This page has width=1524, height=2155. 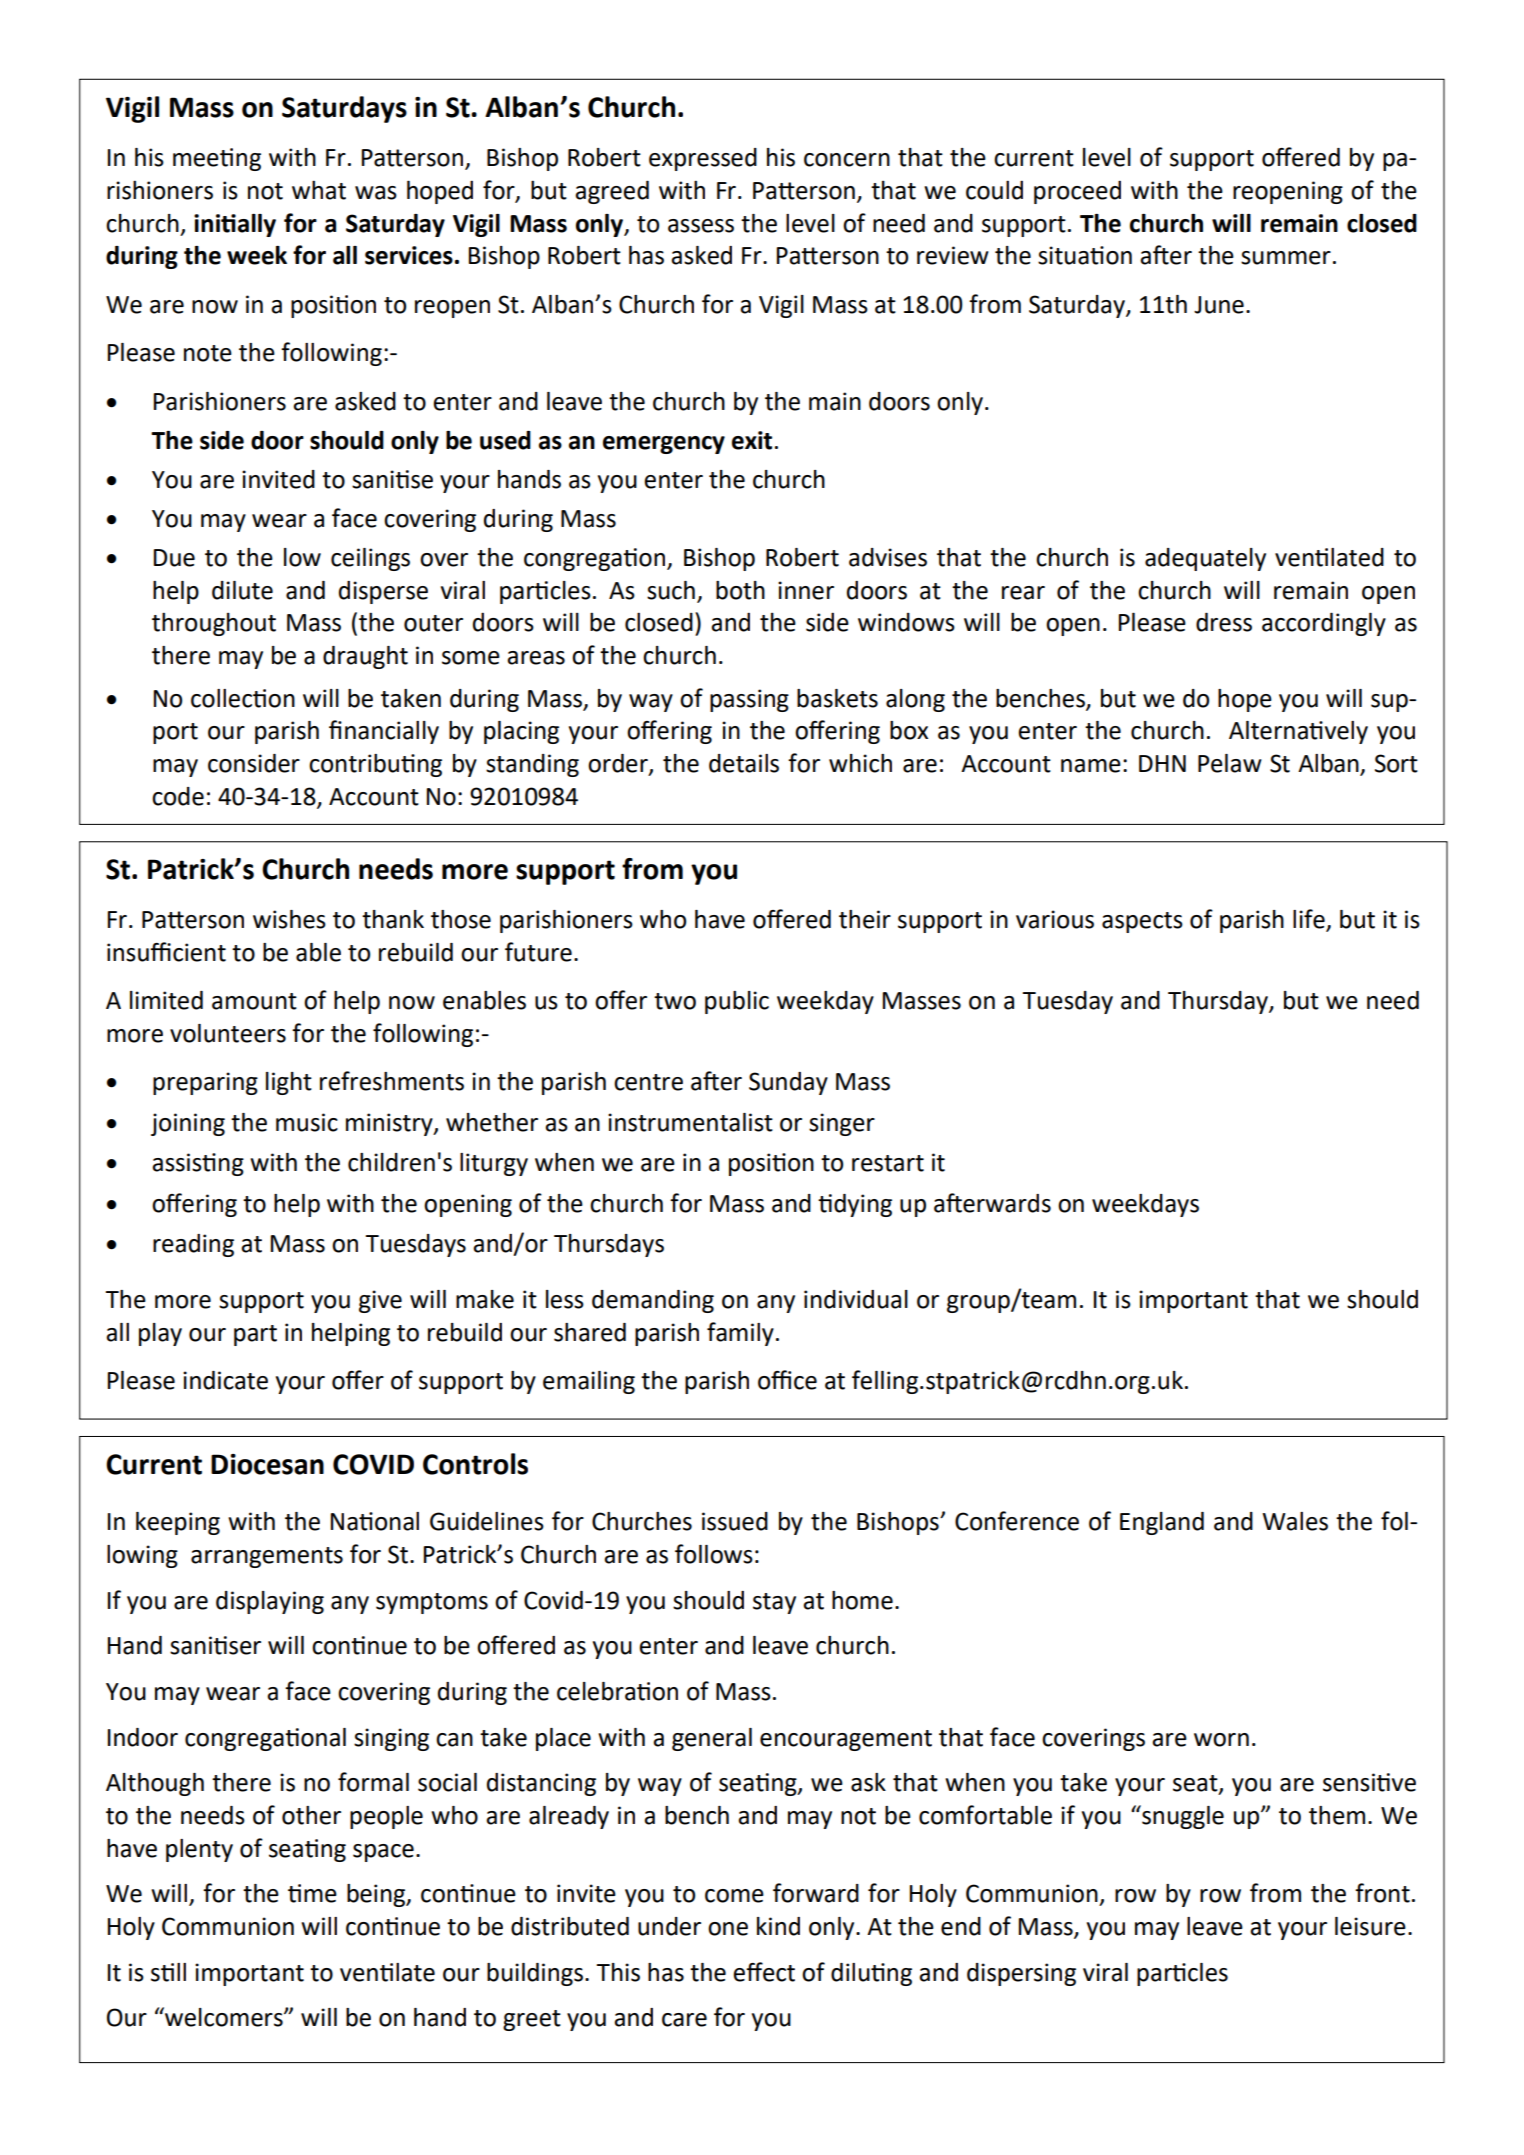 I want to click on leisure, so click(x=1370, y=1926).
